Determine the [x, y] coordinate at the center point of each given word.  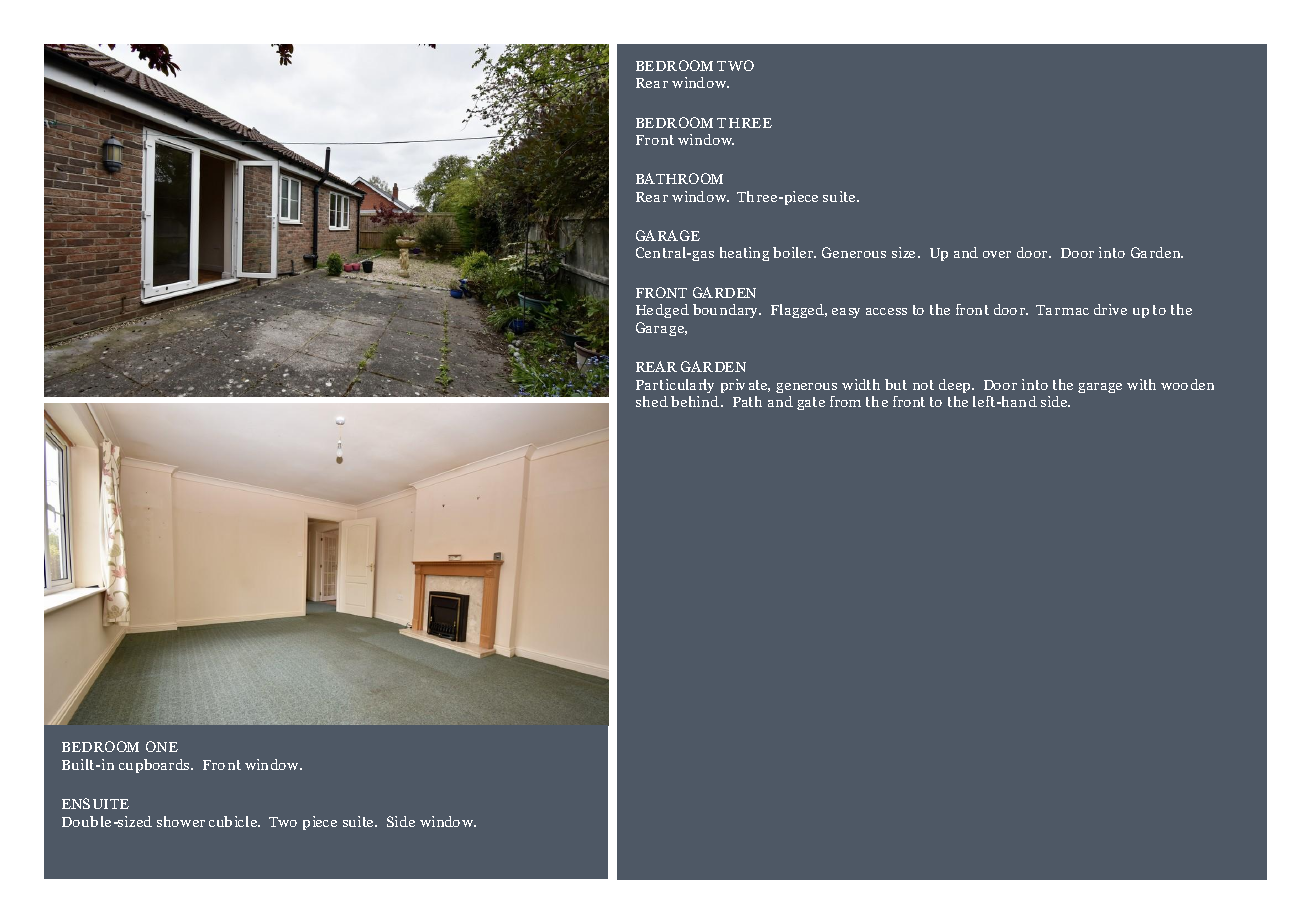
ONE [162, 746]
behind [696, 401]
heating [744, 254]
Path [747, 401]
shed [652, 401]
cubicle [234, 821]
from [845, 401]
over [997, 254]
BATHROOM [679, 178]
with [1141, 384]
